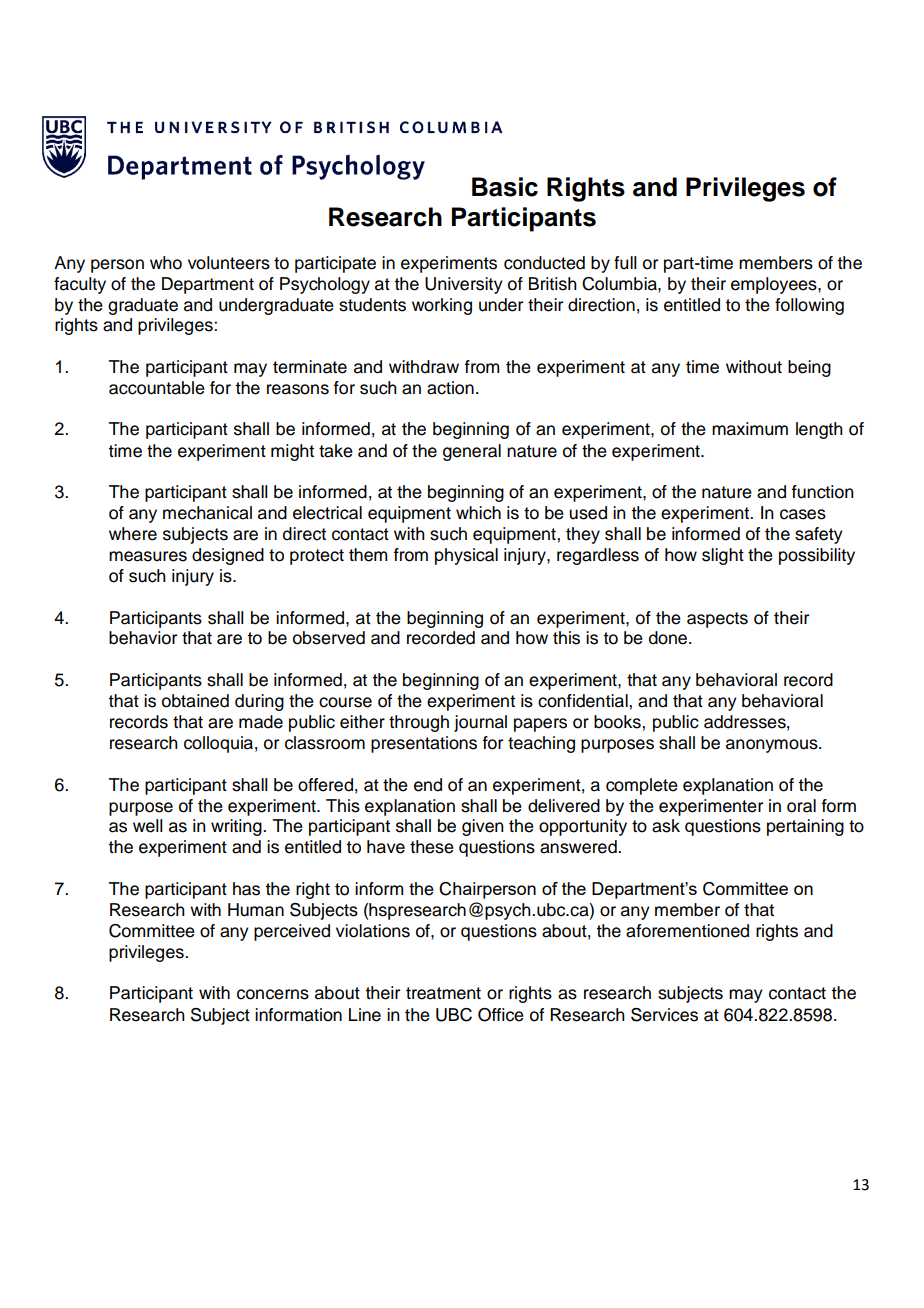 The width and height of the screenshot is (924, 1308). I want to click on mechanical, so click(207, 513).
